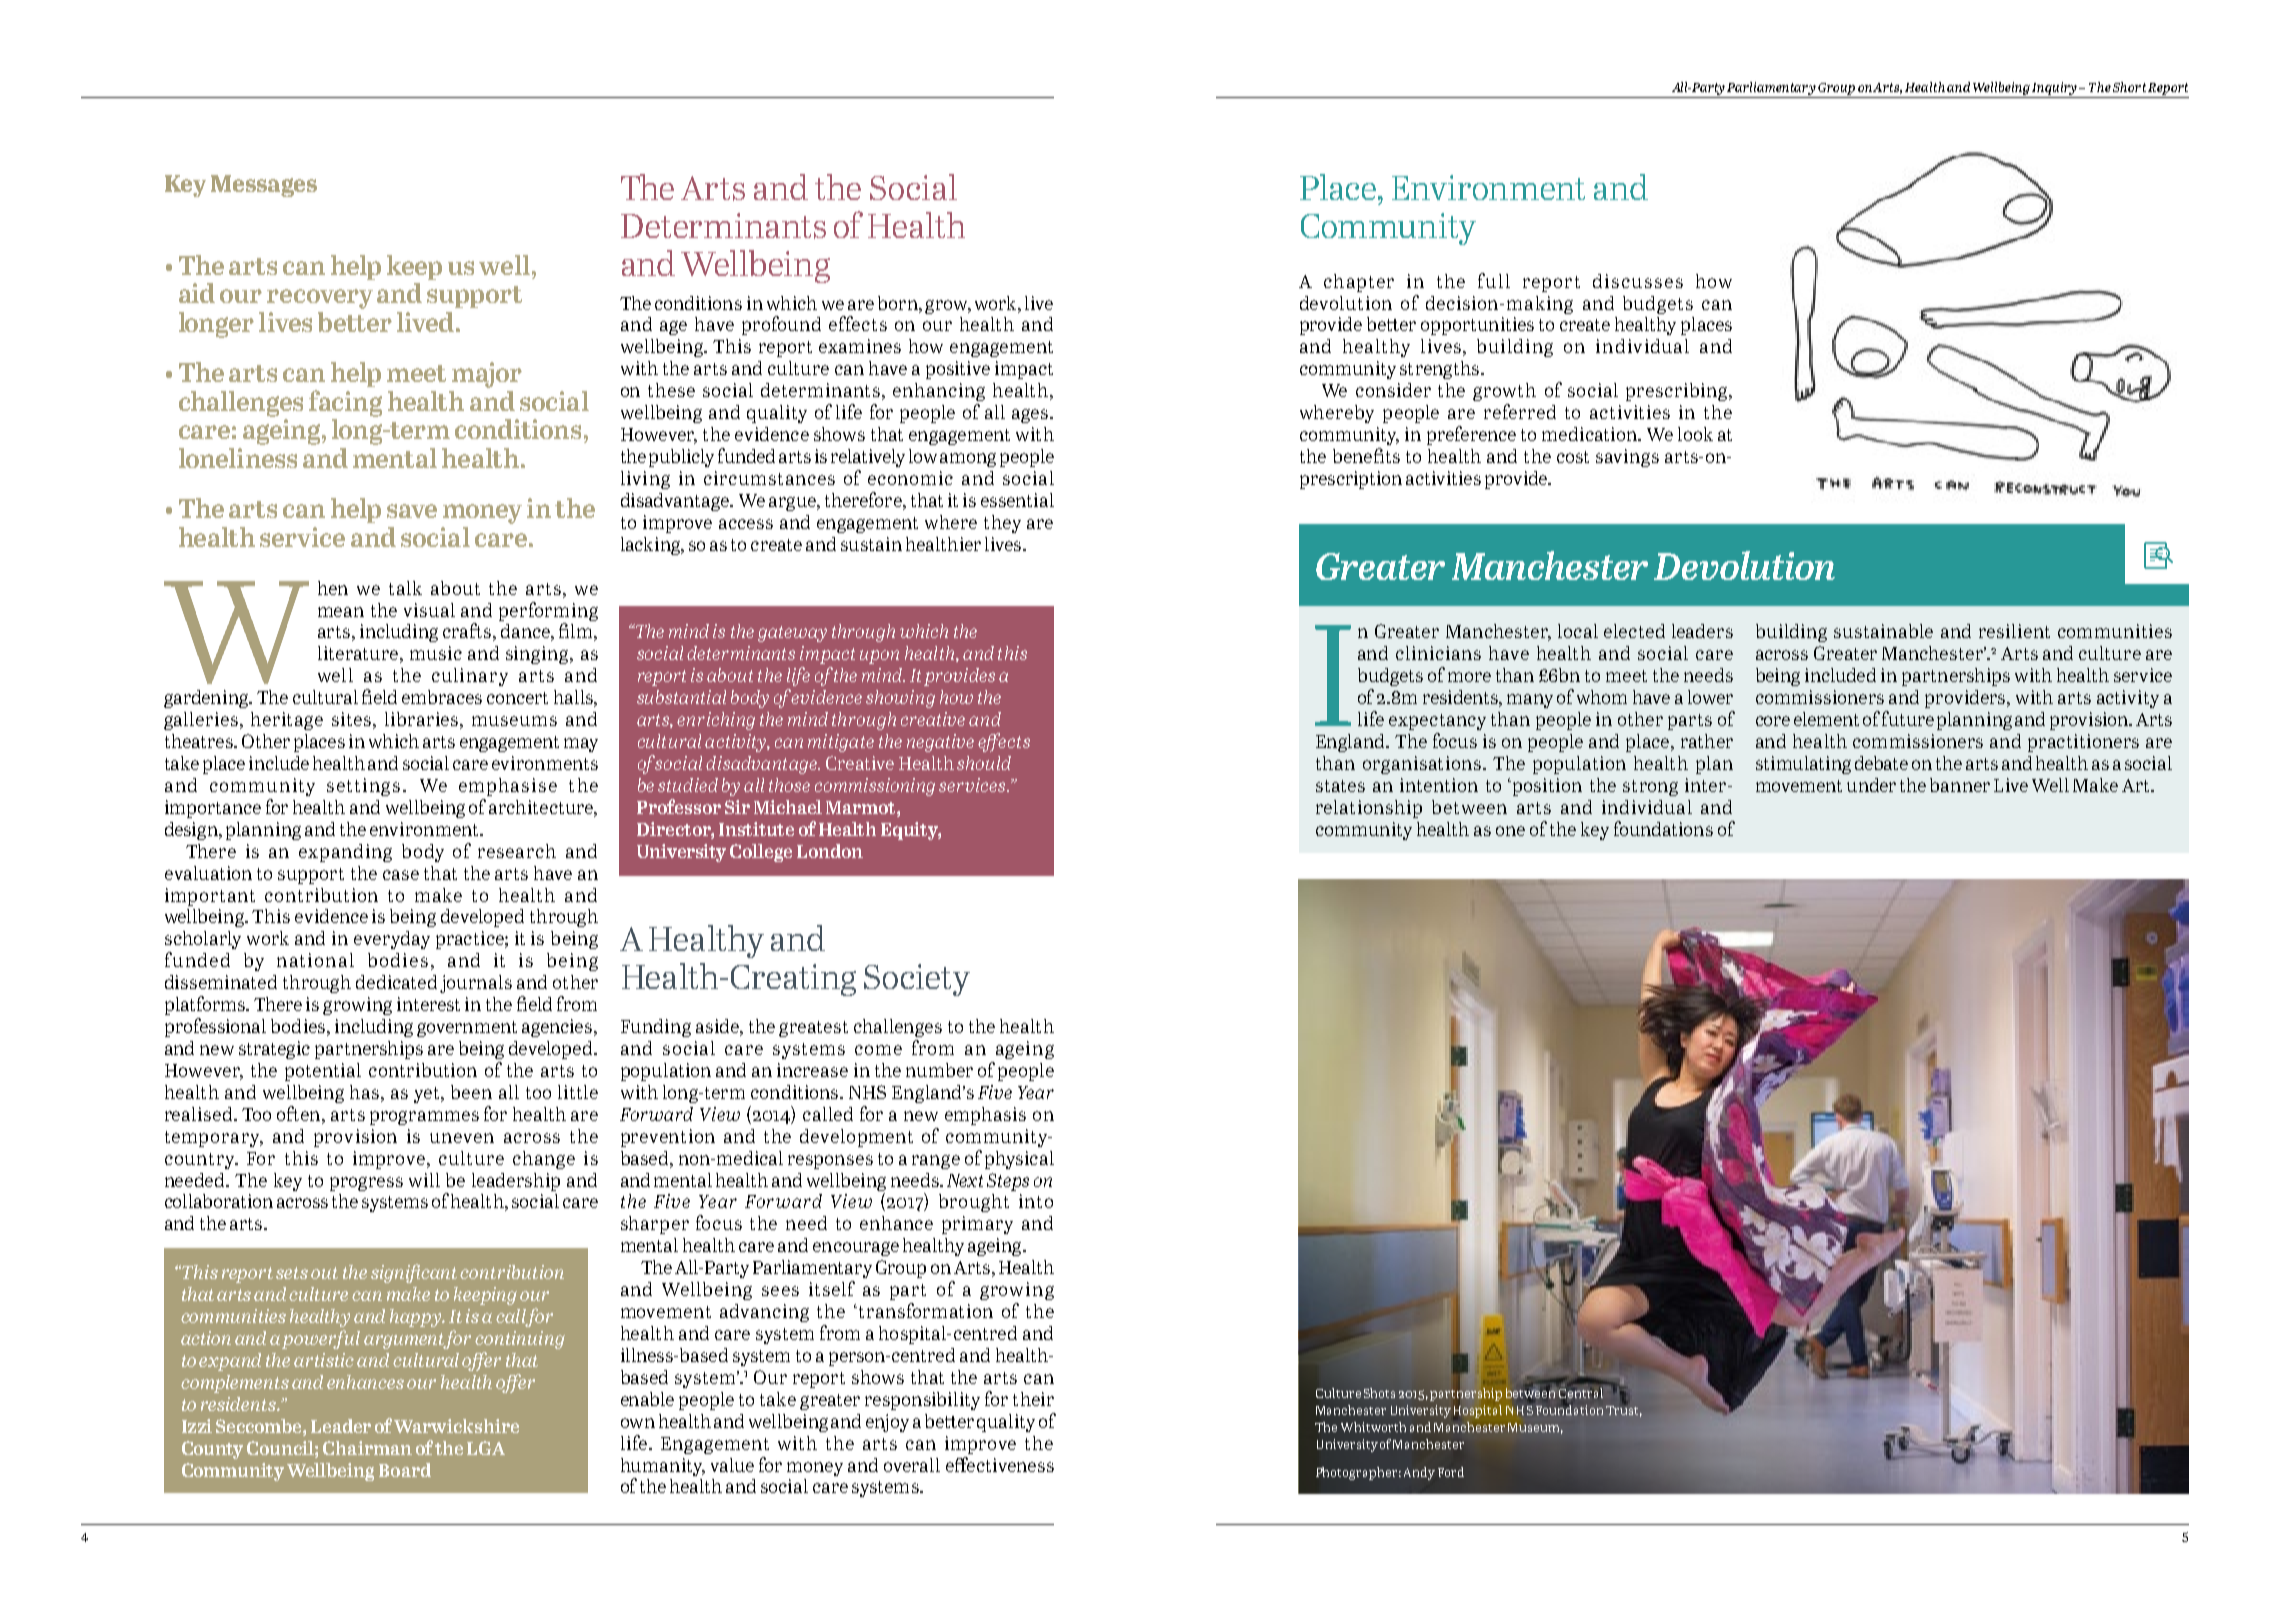 The height and width of the screenshot is (1605, 2270). Describe the element at coordinates (1359, 283) in the screenshot. I see `chapter` at that location.
